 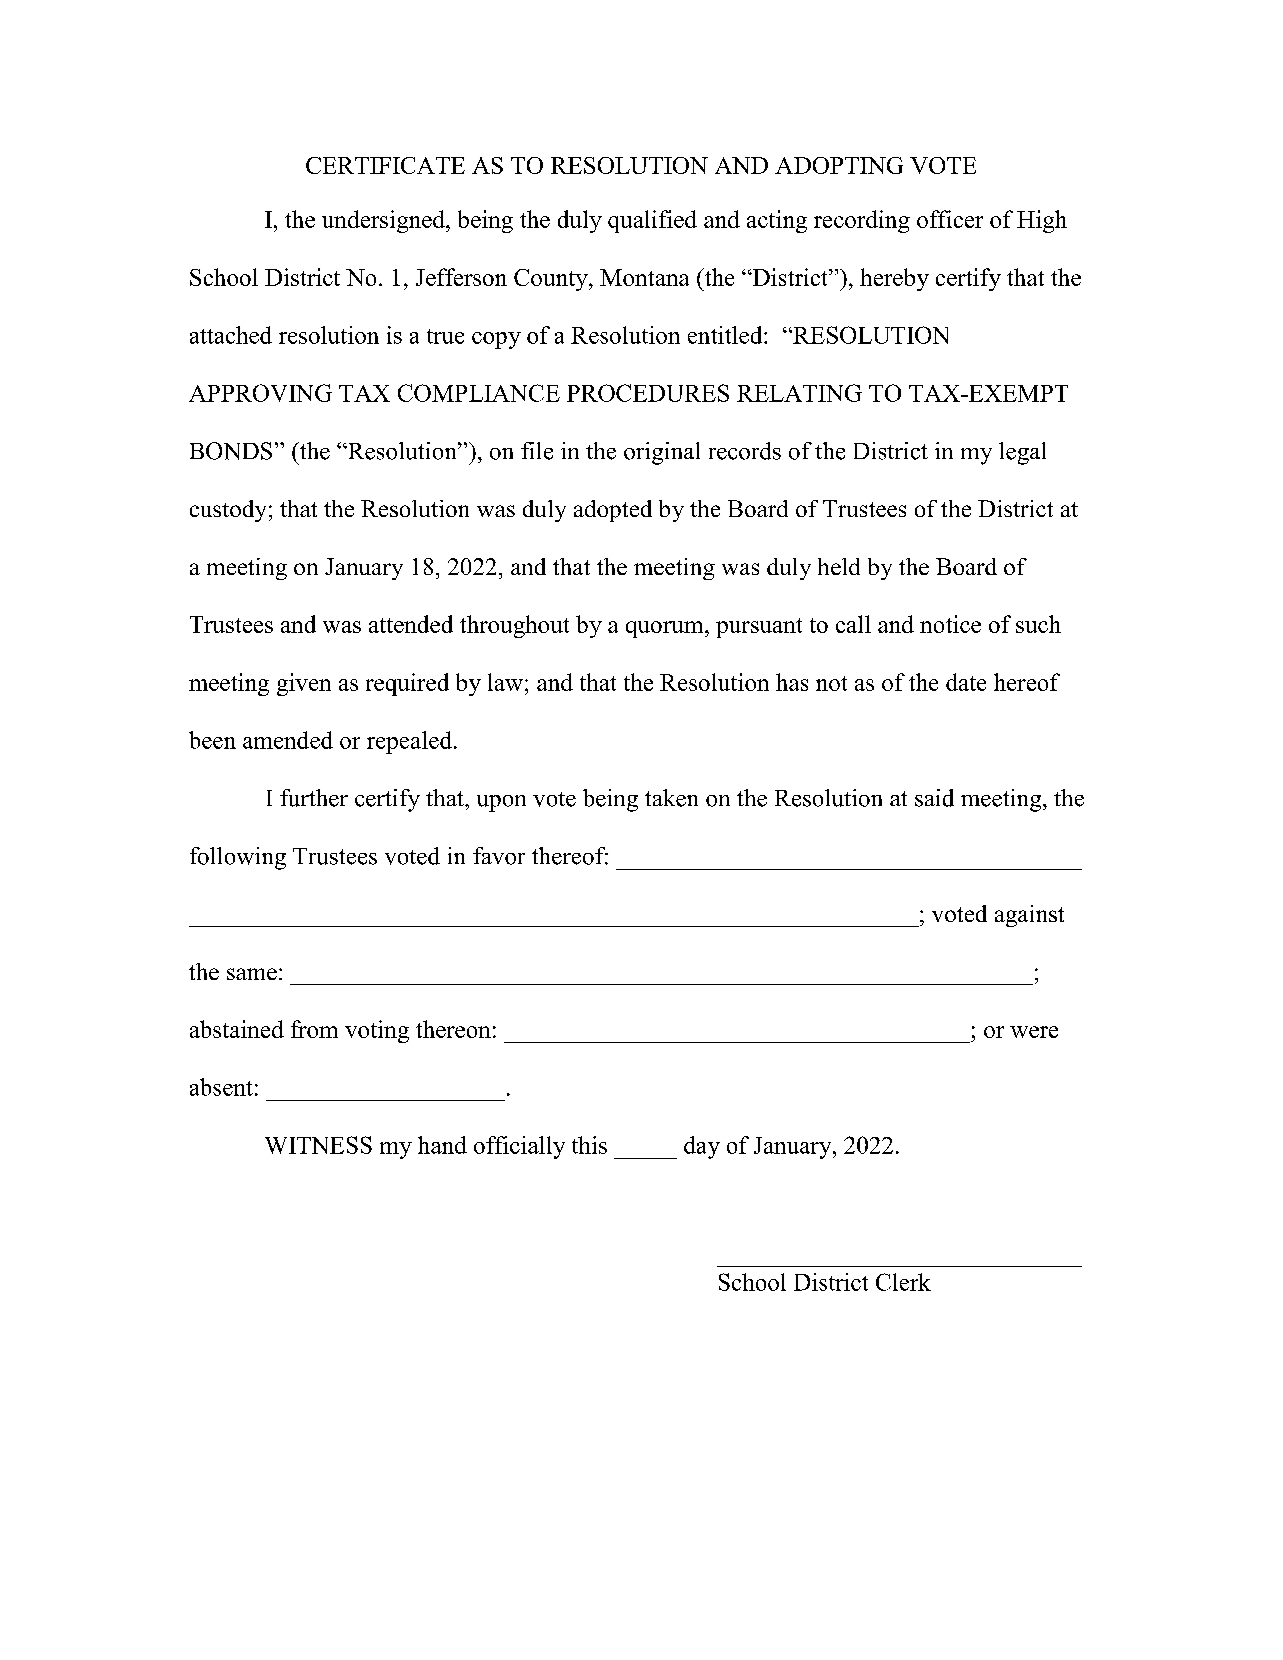 What do you see at coordinates (288, 740) in the screenshot?
I see `amended` at bounding box center [288, 740].
